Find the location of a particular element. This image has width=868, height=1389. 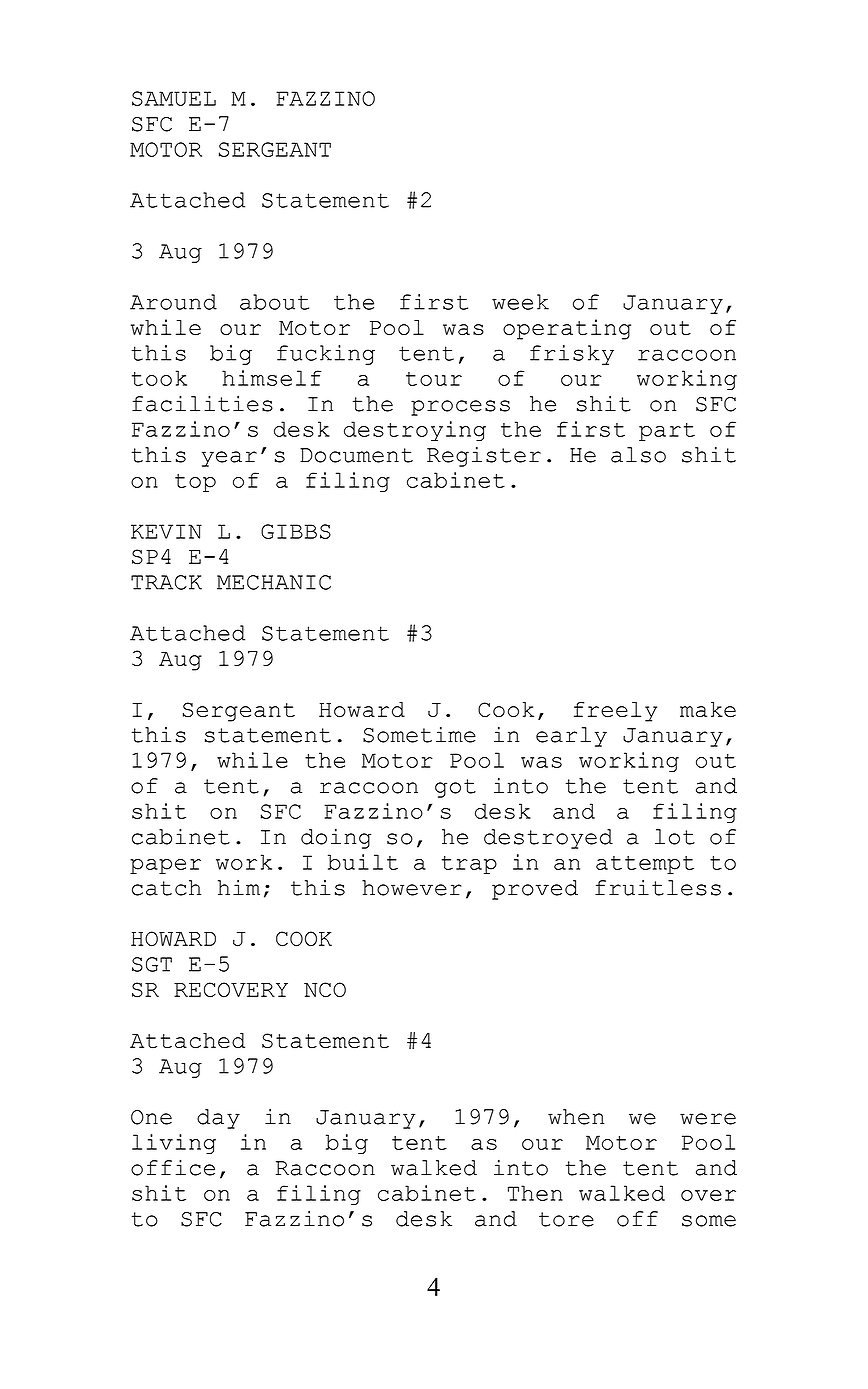

Then is located at coordinates (535, 1193).
